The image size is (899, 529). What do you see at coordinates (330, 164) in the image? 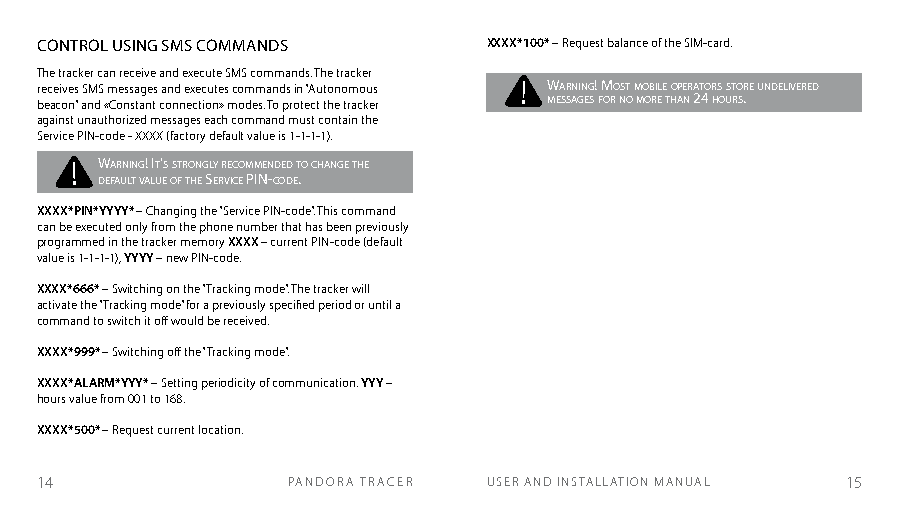
I see `change` at bounding box center [330, 164].
